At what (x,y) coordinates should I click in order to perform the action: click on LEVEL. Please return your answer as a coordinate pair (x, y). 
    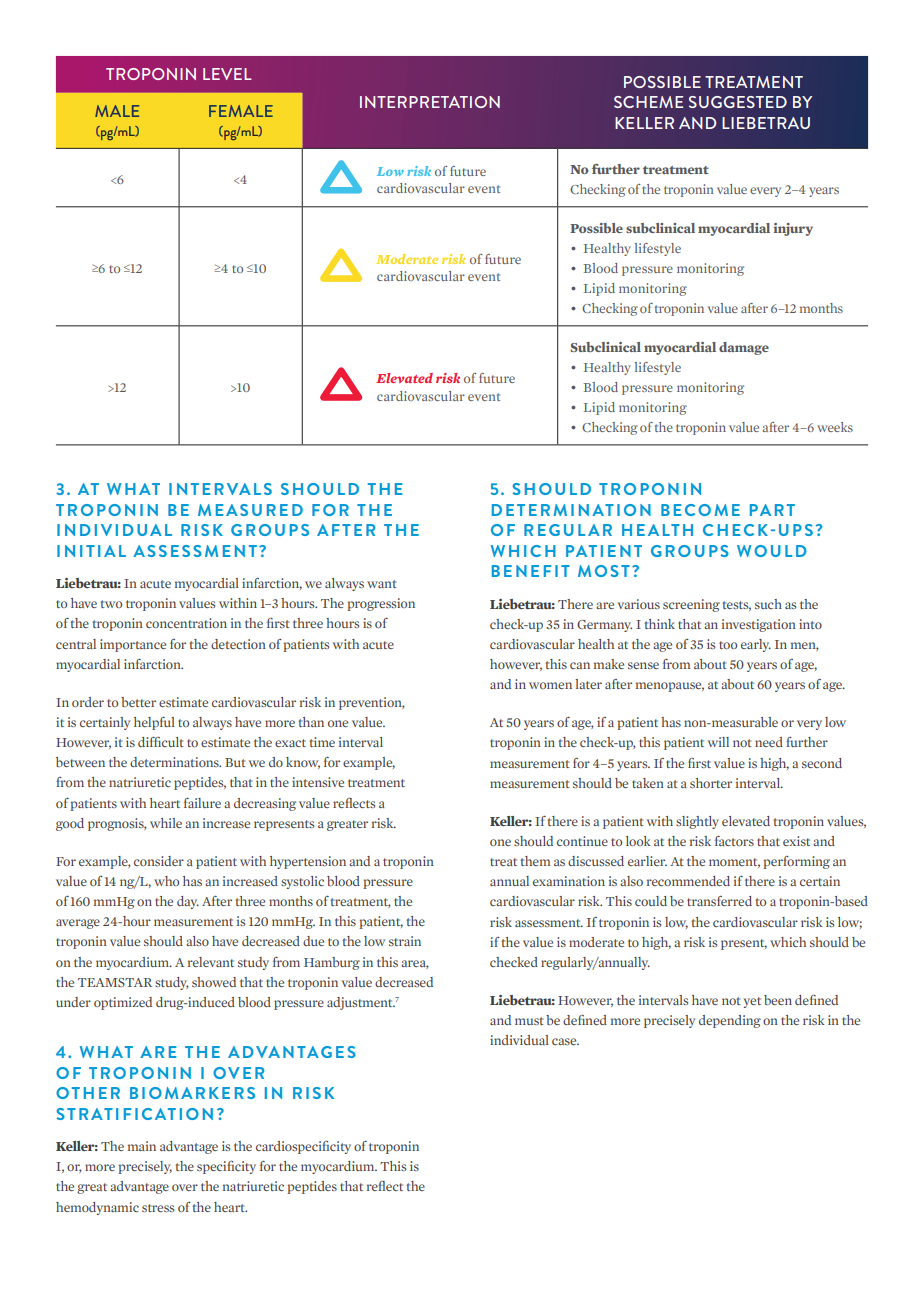
    Looking at the image, I should click on (227, 74).
